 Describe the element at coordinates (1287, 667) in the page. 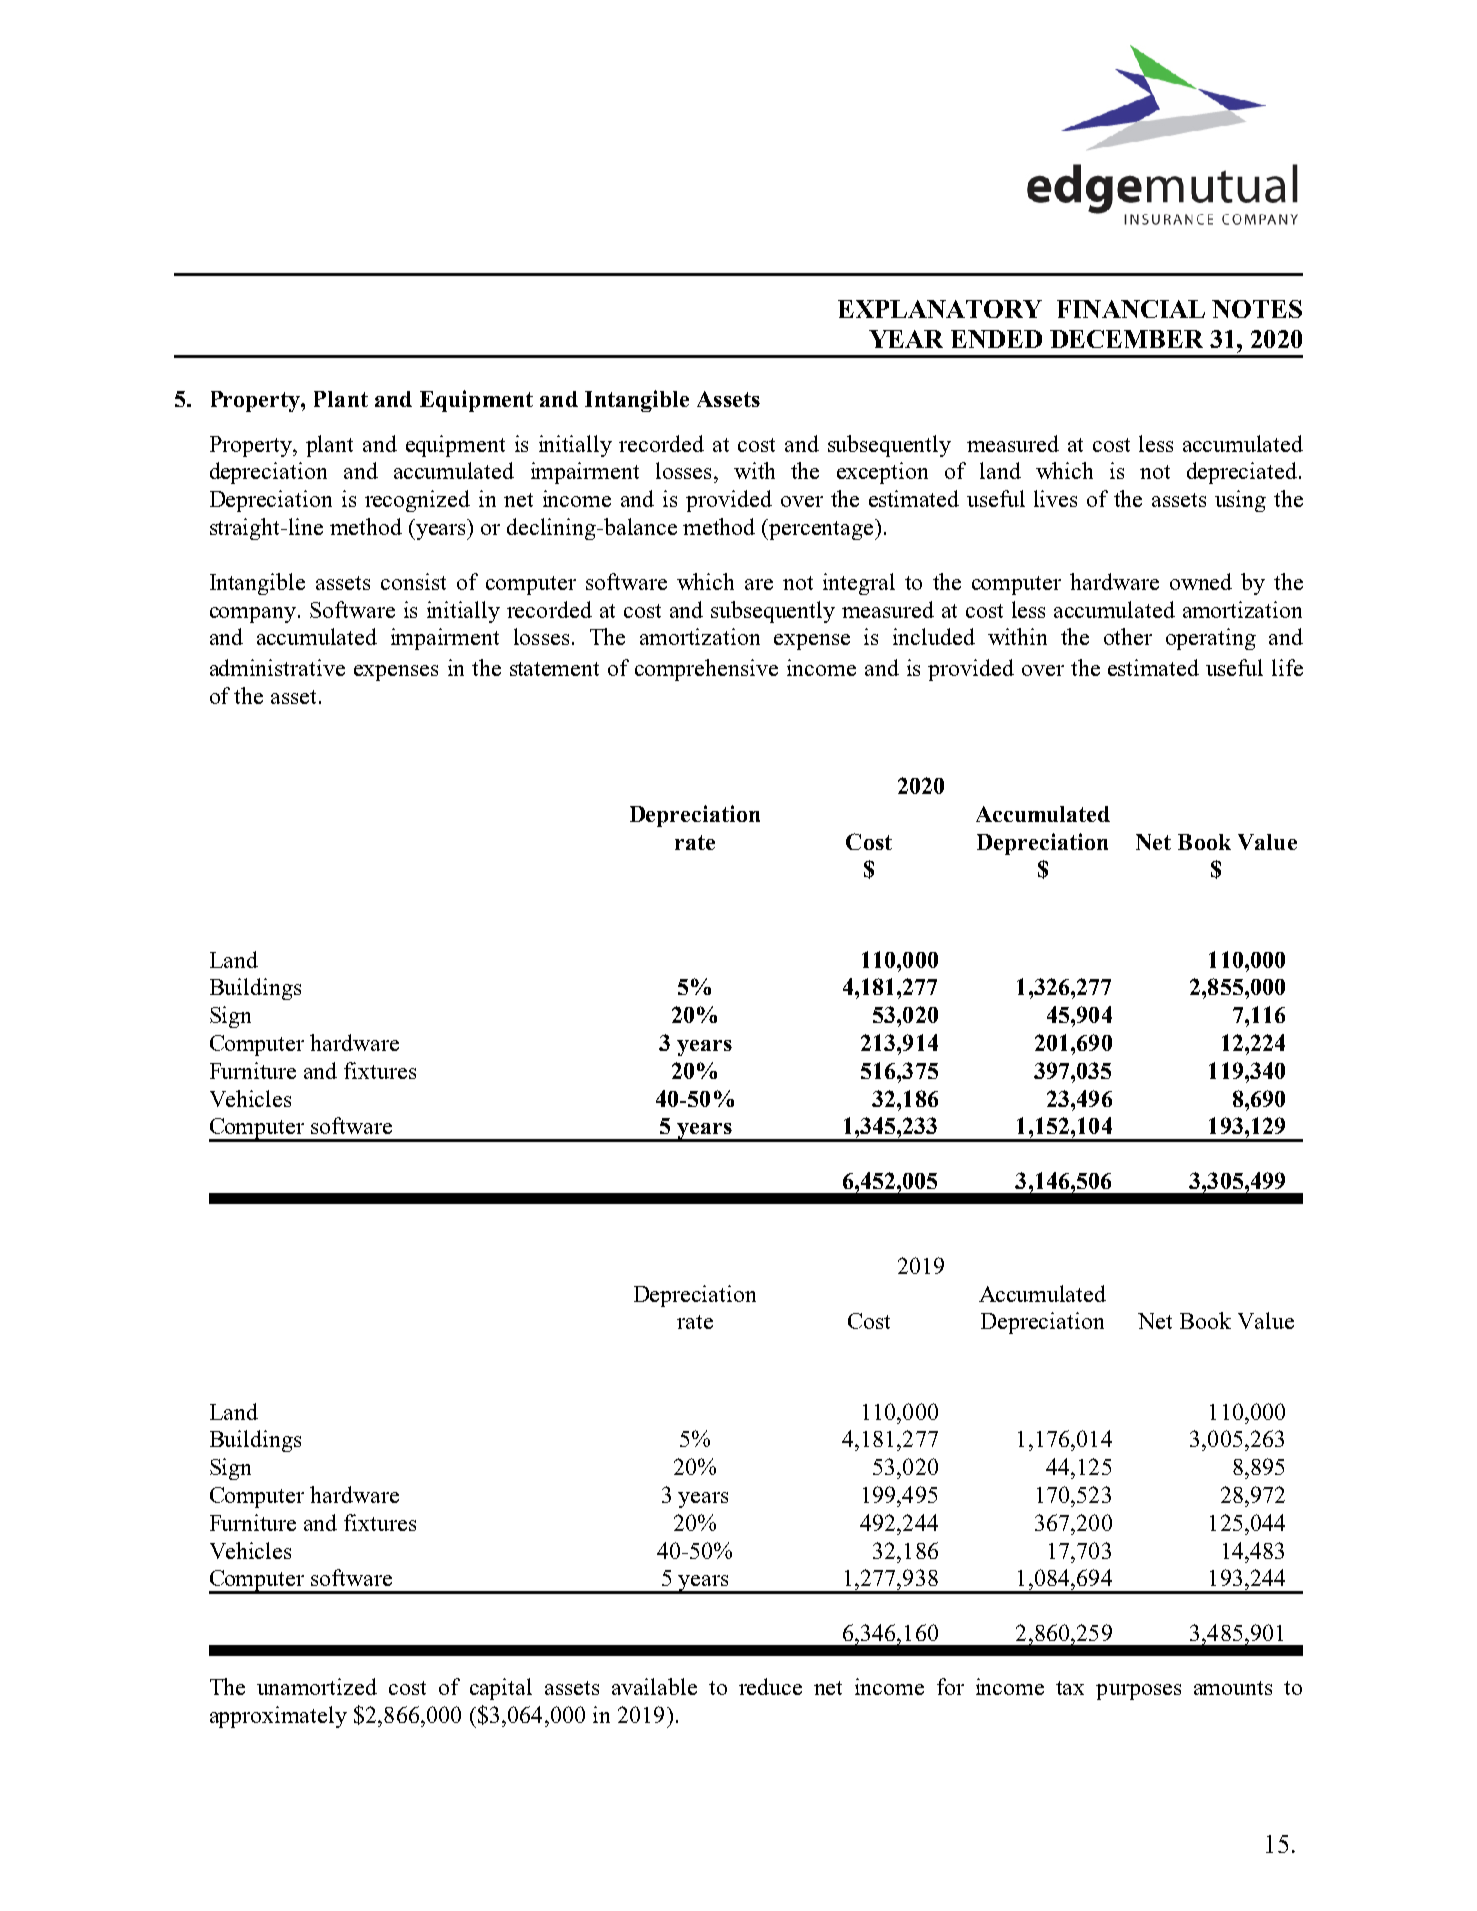

I see `life` at that location.
